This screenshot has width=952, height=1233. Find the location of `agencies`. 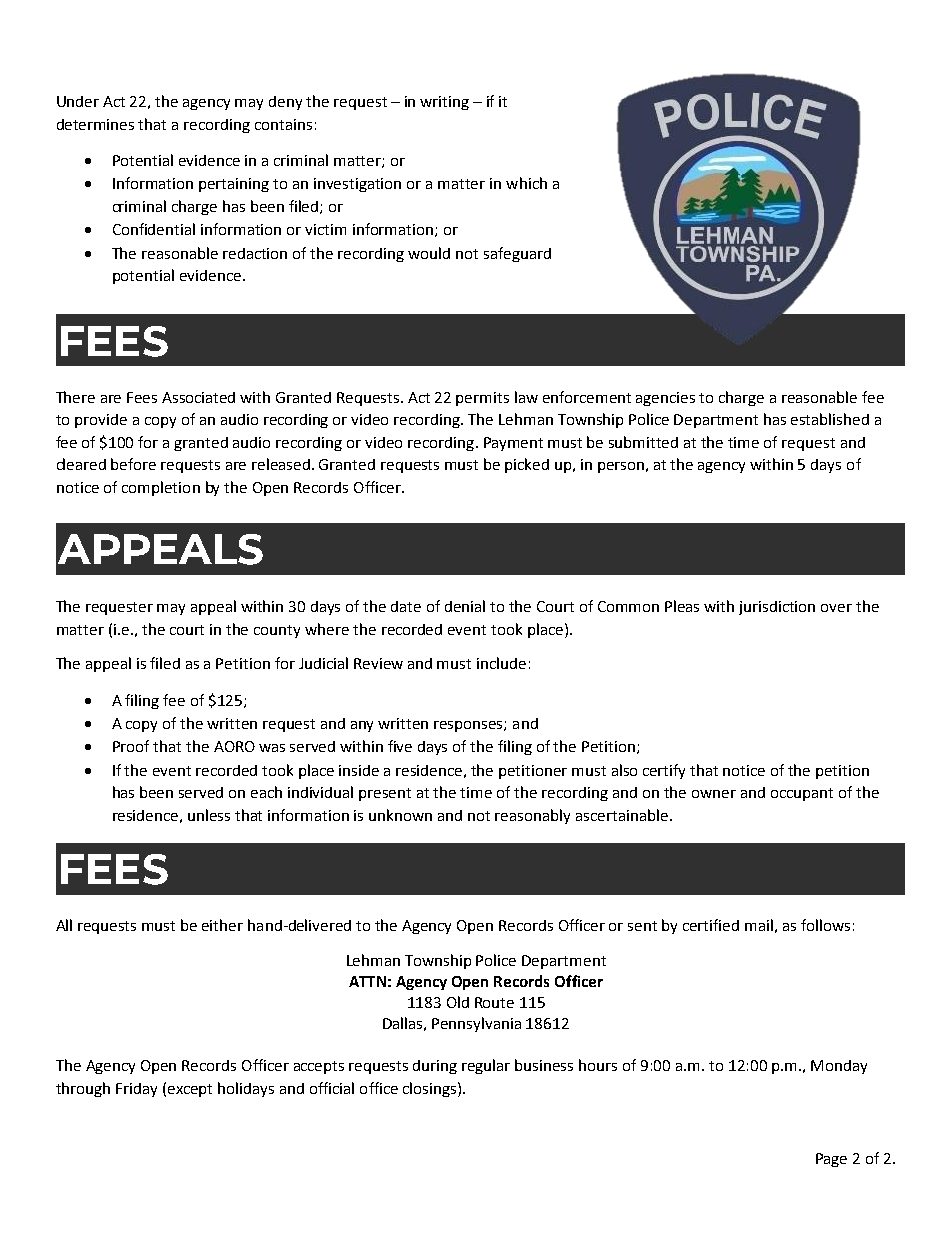

agencies is located at coordinates (665, 399).
